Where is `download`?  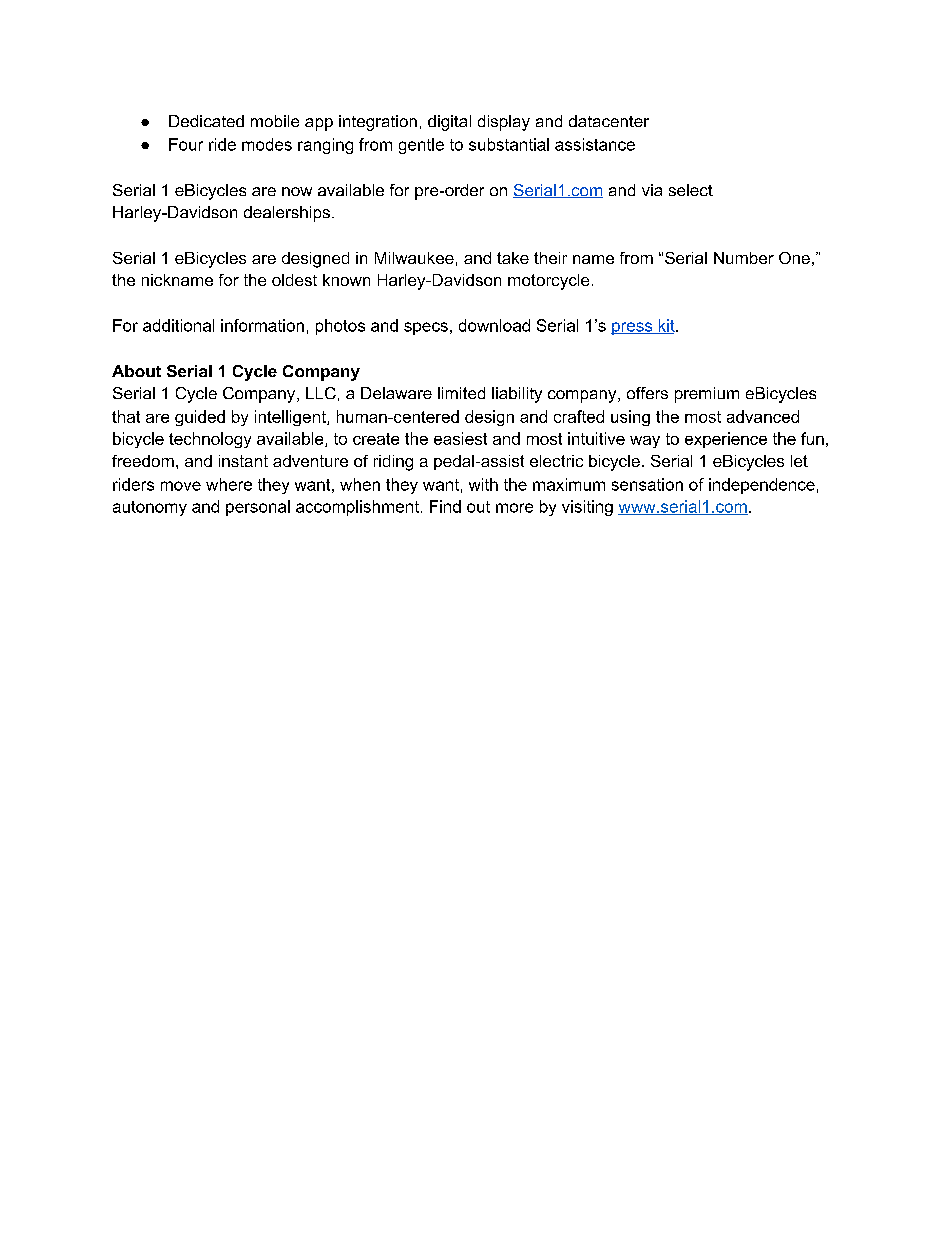
download is located at coordinates (494, 325).
